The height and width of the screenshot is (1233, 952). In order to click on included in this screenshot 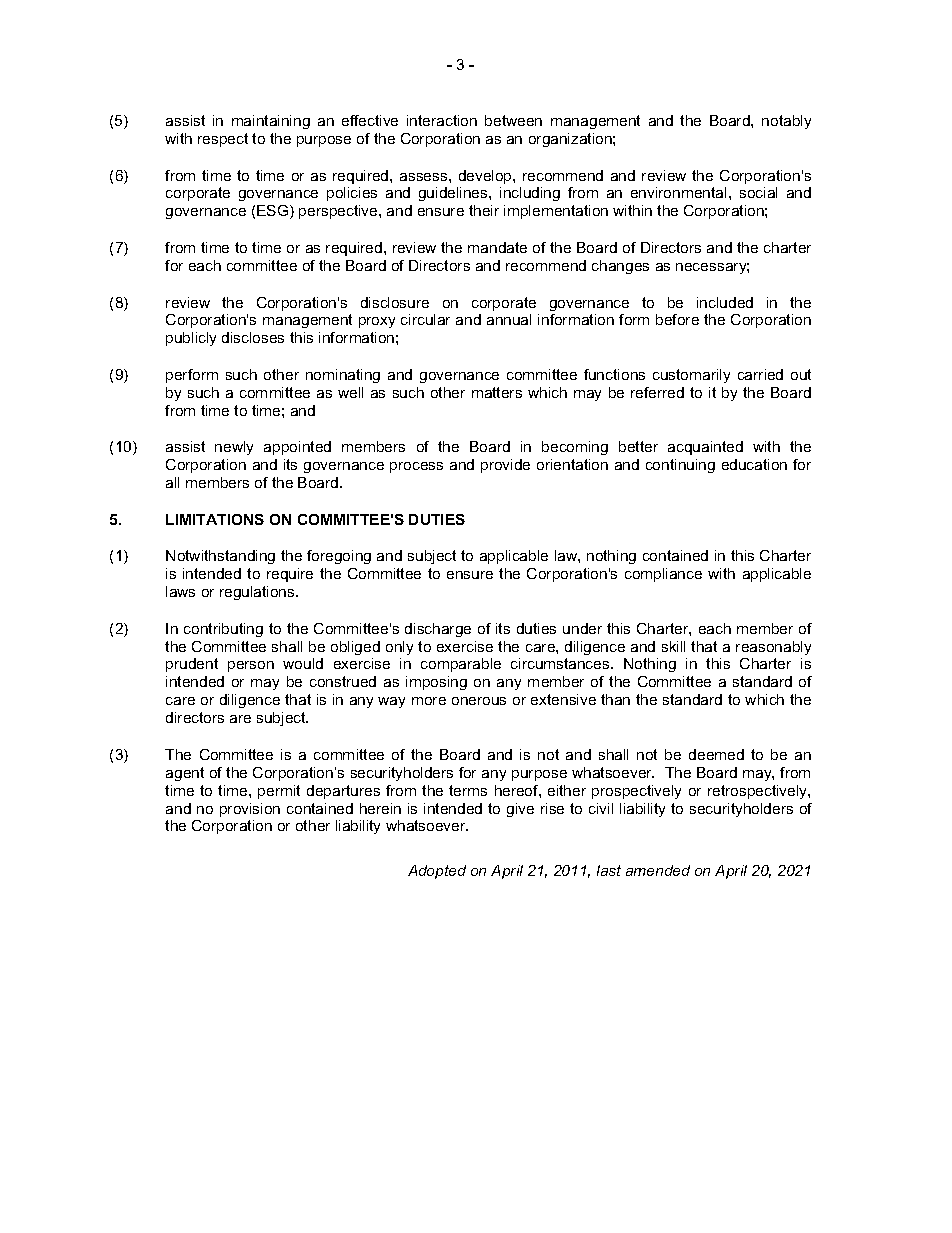, I will do `click(725, 302)`.
